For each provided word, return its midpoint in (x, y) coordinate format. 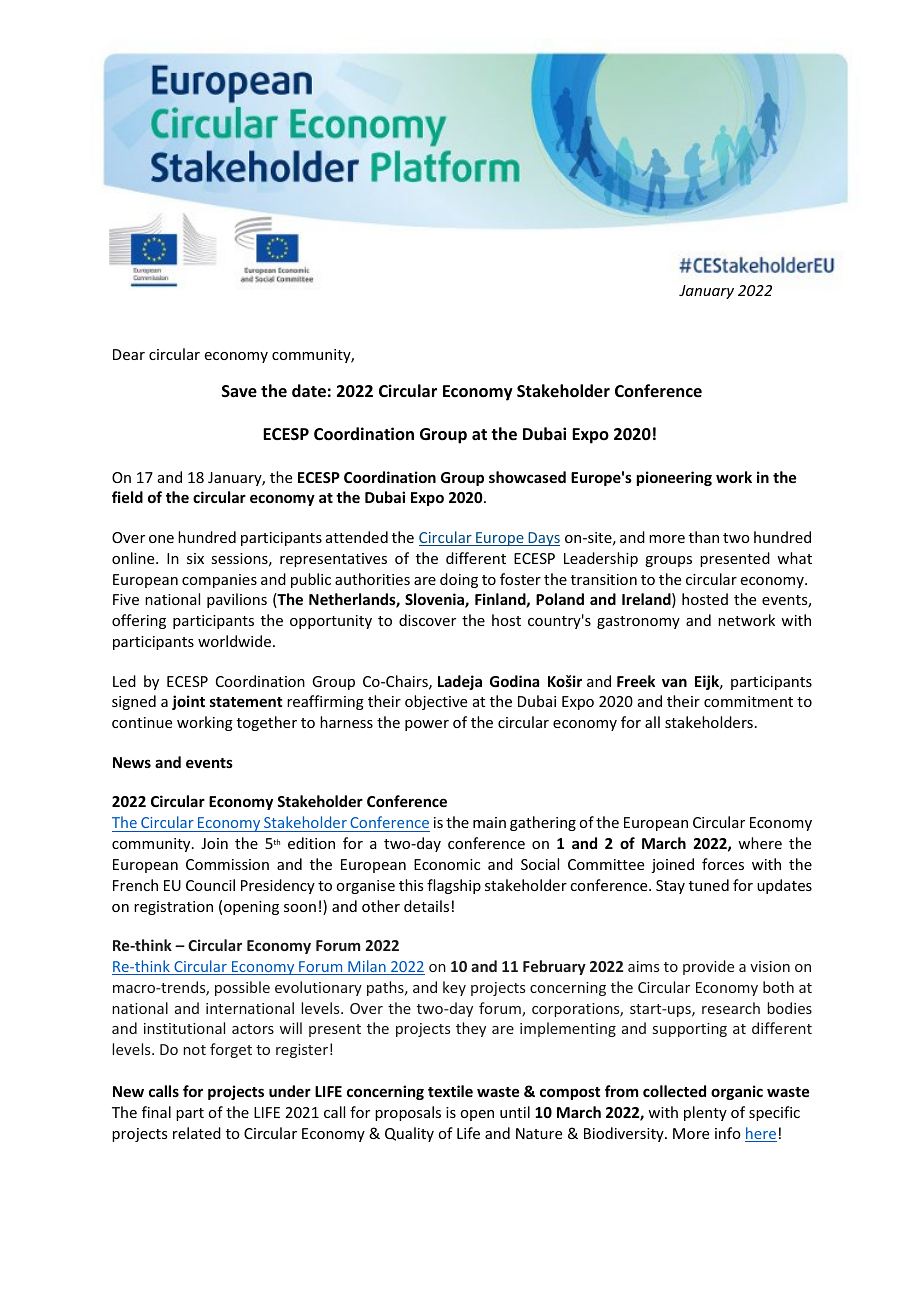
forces (723, 864)
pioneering (674, 478)
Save (239, 391)
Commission (227, 864)
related (197, 1133)
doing (459, 580)
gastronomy (638, 622)
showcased (527, 477)
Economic (447, 864)
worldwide (236, 641)
